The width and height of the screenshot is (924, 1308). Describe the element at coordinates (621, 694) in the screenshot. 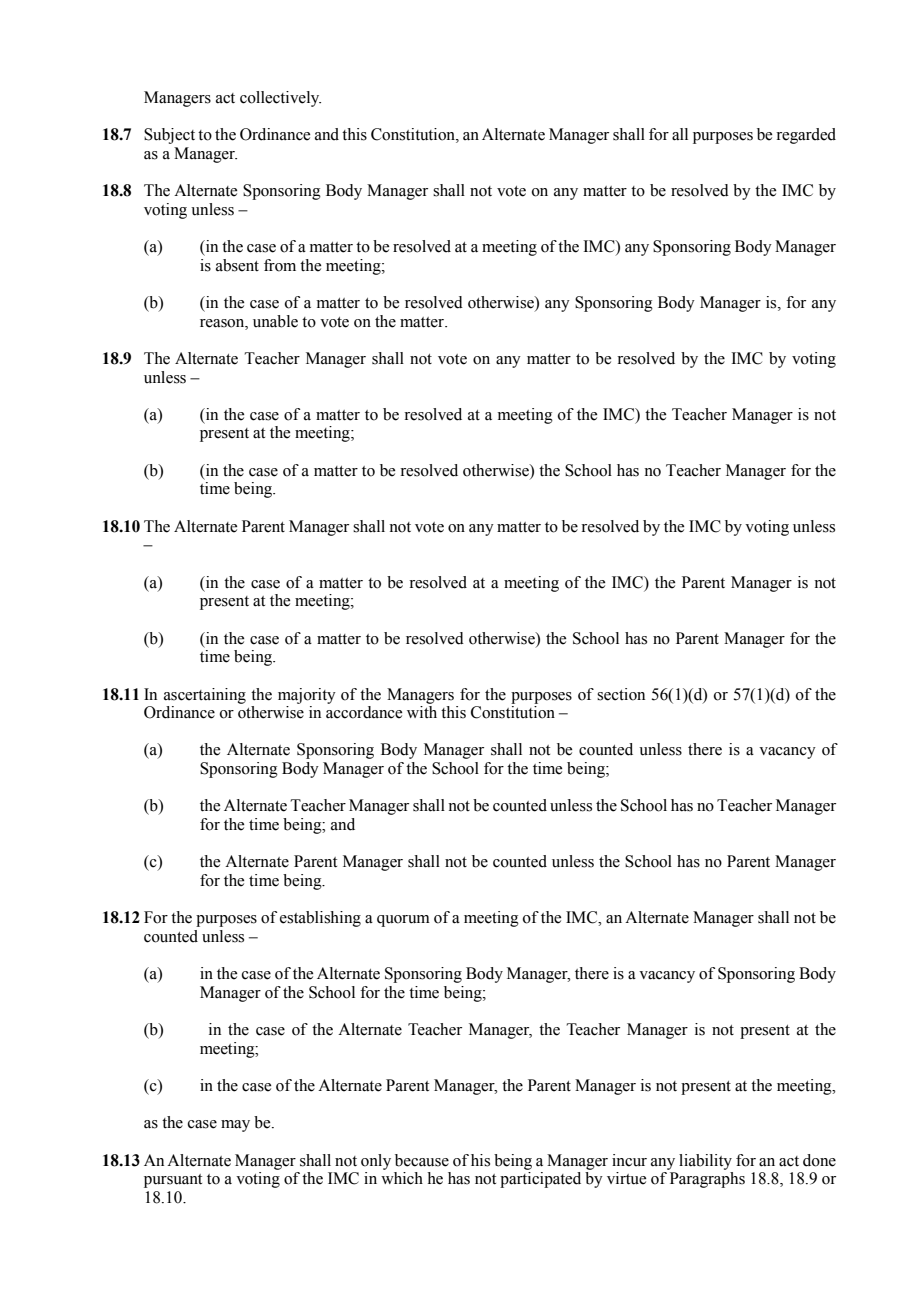

I see `section` at that location.
